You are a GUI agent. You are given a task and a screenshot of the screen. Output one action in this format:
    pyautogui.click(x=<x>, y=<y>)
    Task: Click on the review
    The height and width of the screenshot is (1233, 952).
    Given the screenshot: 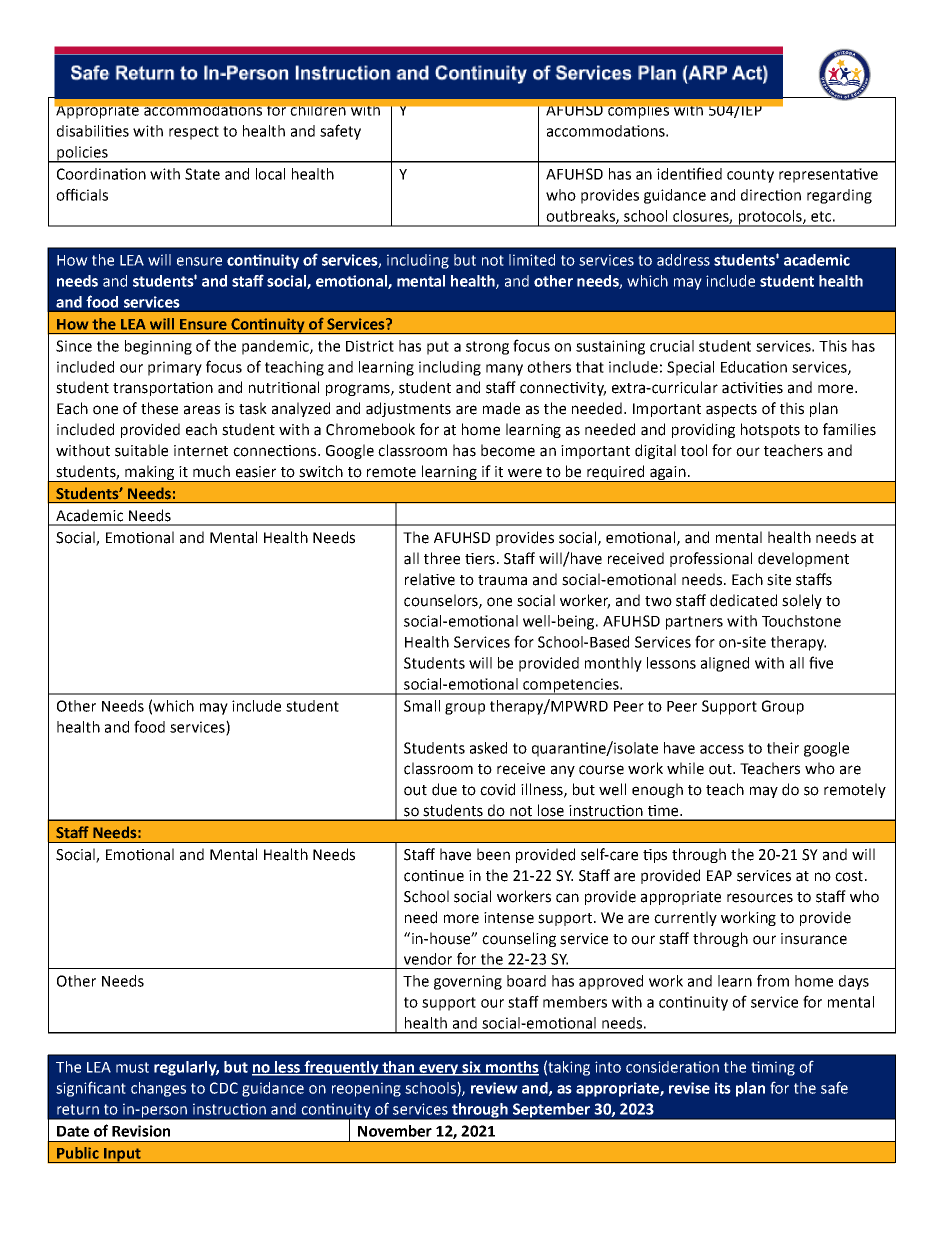 What is the action you would take?
    pyautogui.click(x=494, y=1088)
